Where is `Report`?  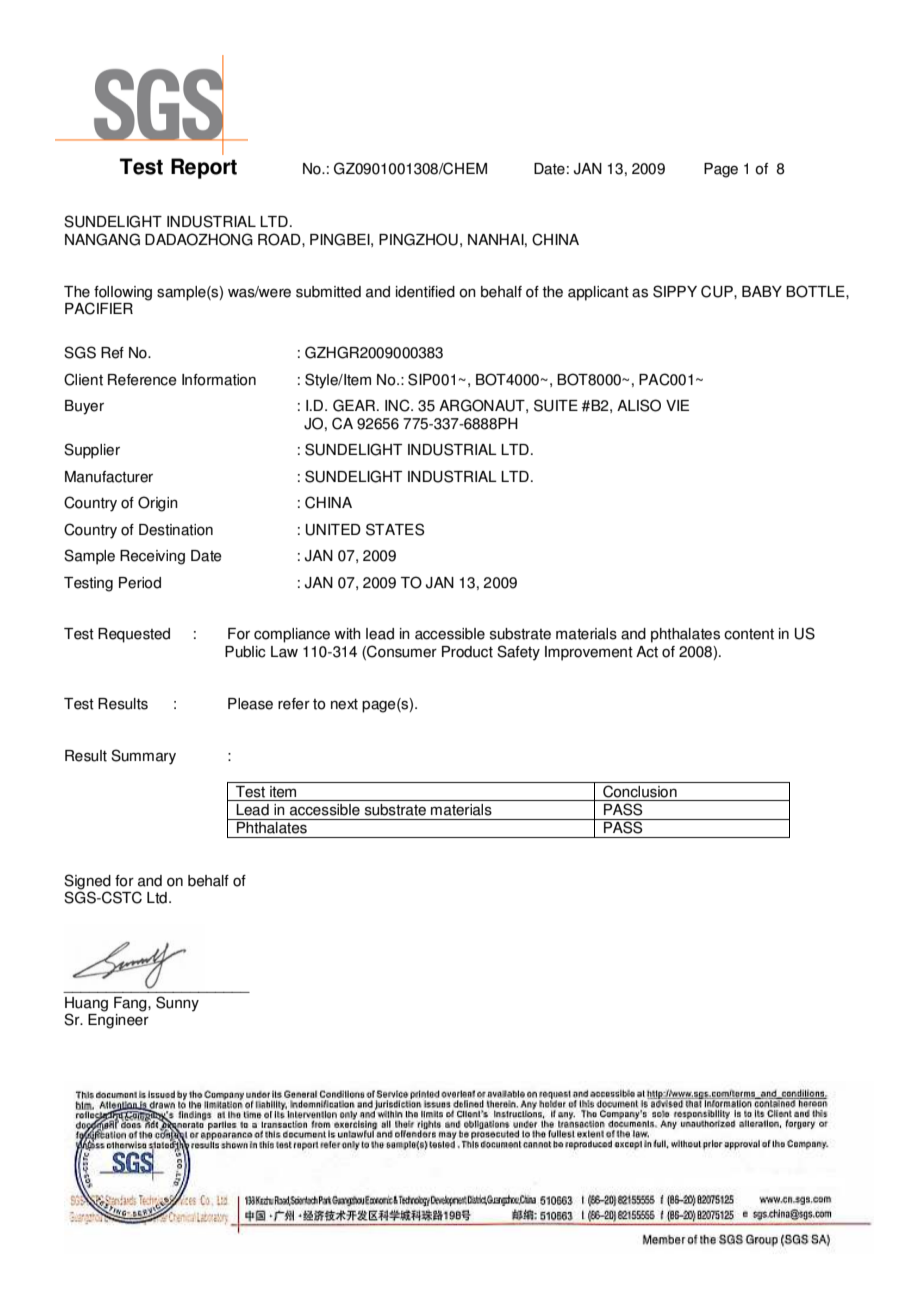 Report is located at coordinates (204, 168).
